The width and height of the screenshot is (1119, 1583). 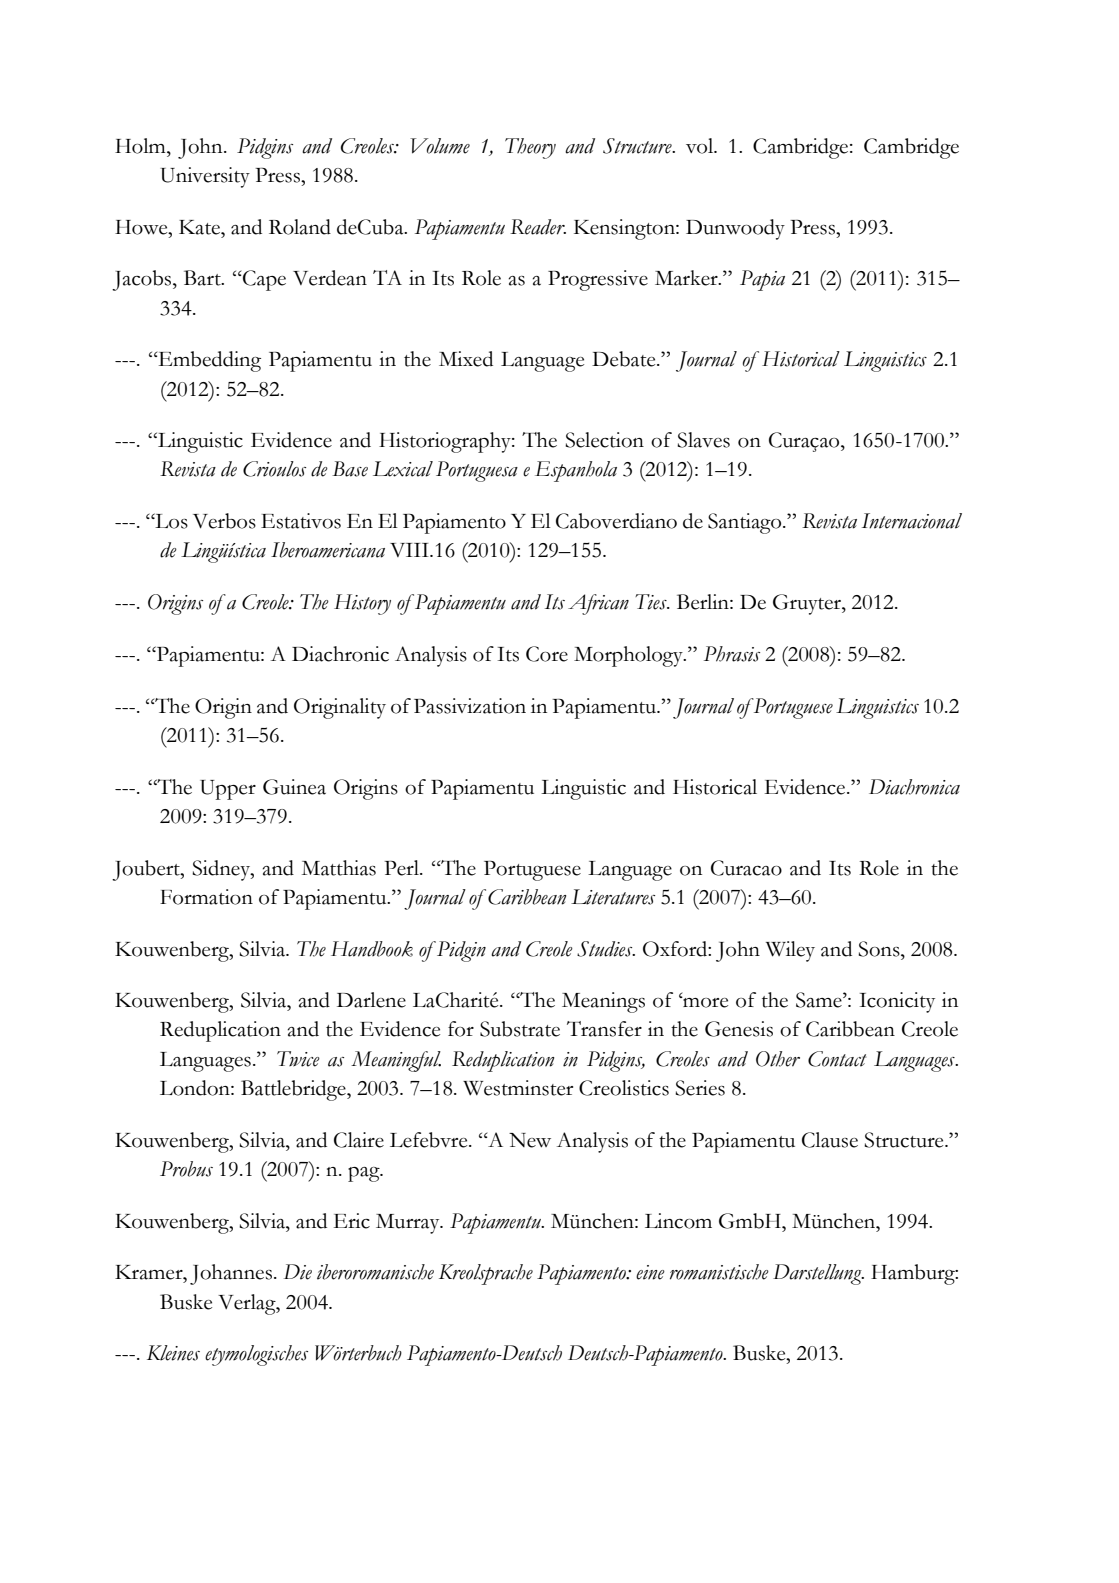 What do you see at coordinates (687, 278) in the screenshot?
I see `Marker` at bounding box center [687, 278].
